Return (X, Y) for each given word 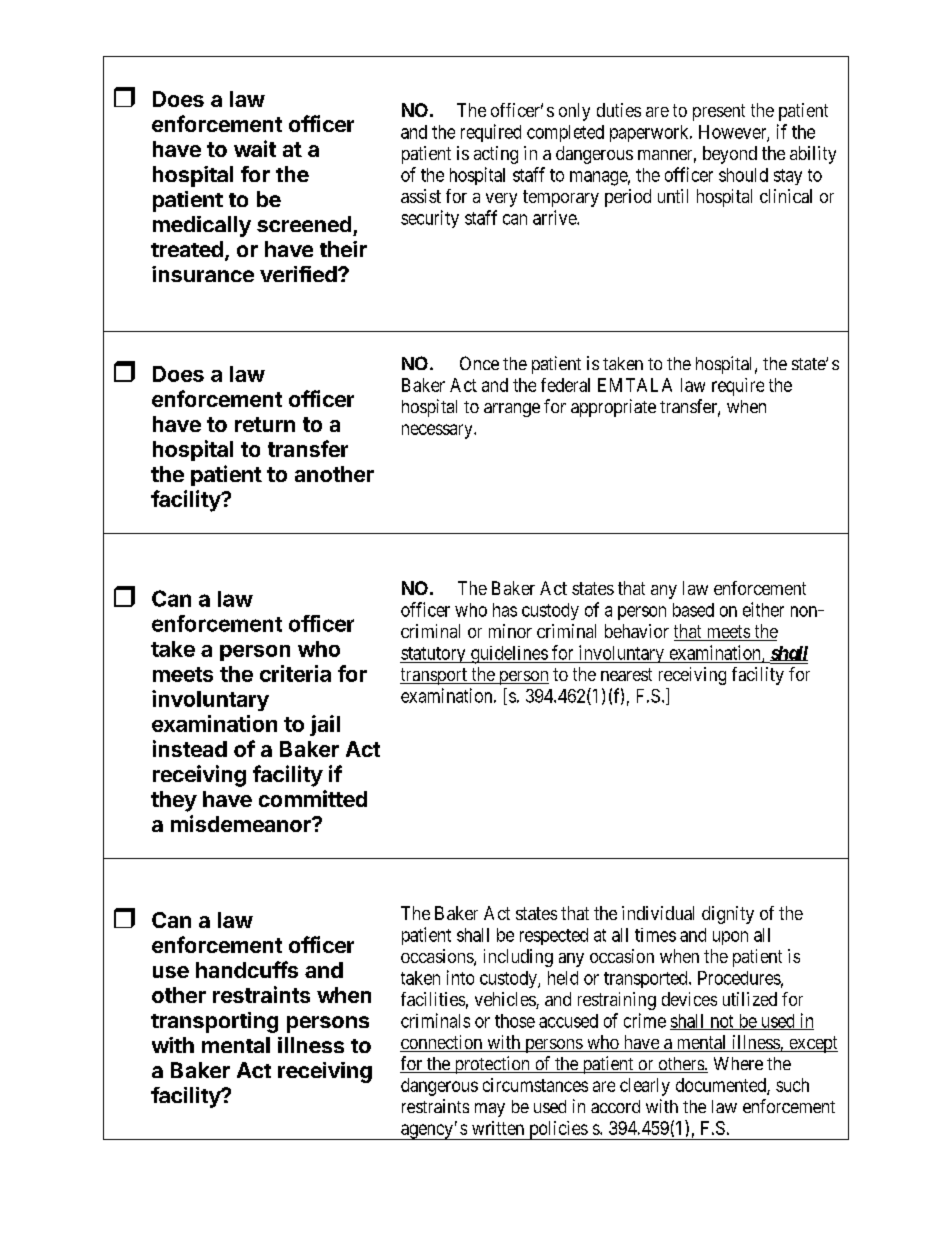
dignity (728, 915)
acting (496, 155)
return (265, 424)
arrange (512, 410)
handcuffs (247, 969)
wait (255, 148)
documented (722, 1086)
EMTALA (635, 385)
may (490, 1110)
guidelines (508, 655)
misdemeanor (242, 823)
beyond (730, 155)
